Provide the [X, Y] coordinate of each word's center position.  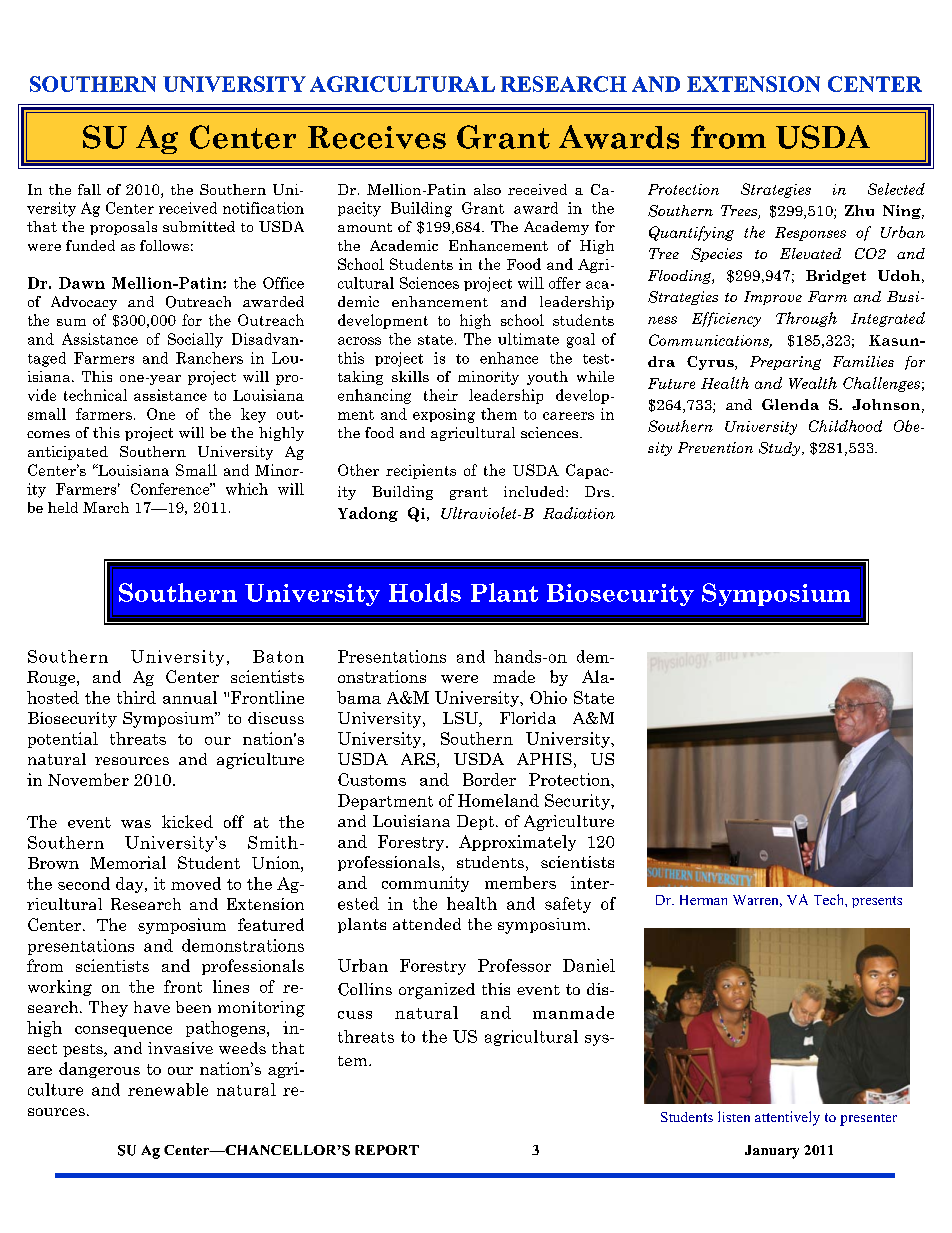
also [487, 189]
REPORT [387, 1150]
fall [89, 189]
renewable [168, 1089]
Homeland [498, 800]
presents [877, 902]
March [106, 507]
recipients [421, 471]
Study [779, 449]
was [136, 824]
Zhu [859, 210]
